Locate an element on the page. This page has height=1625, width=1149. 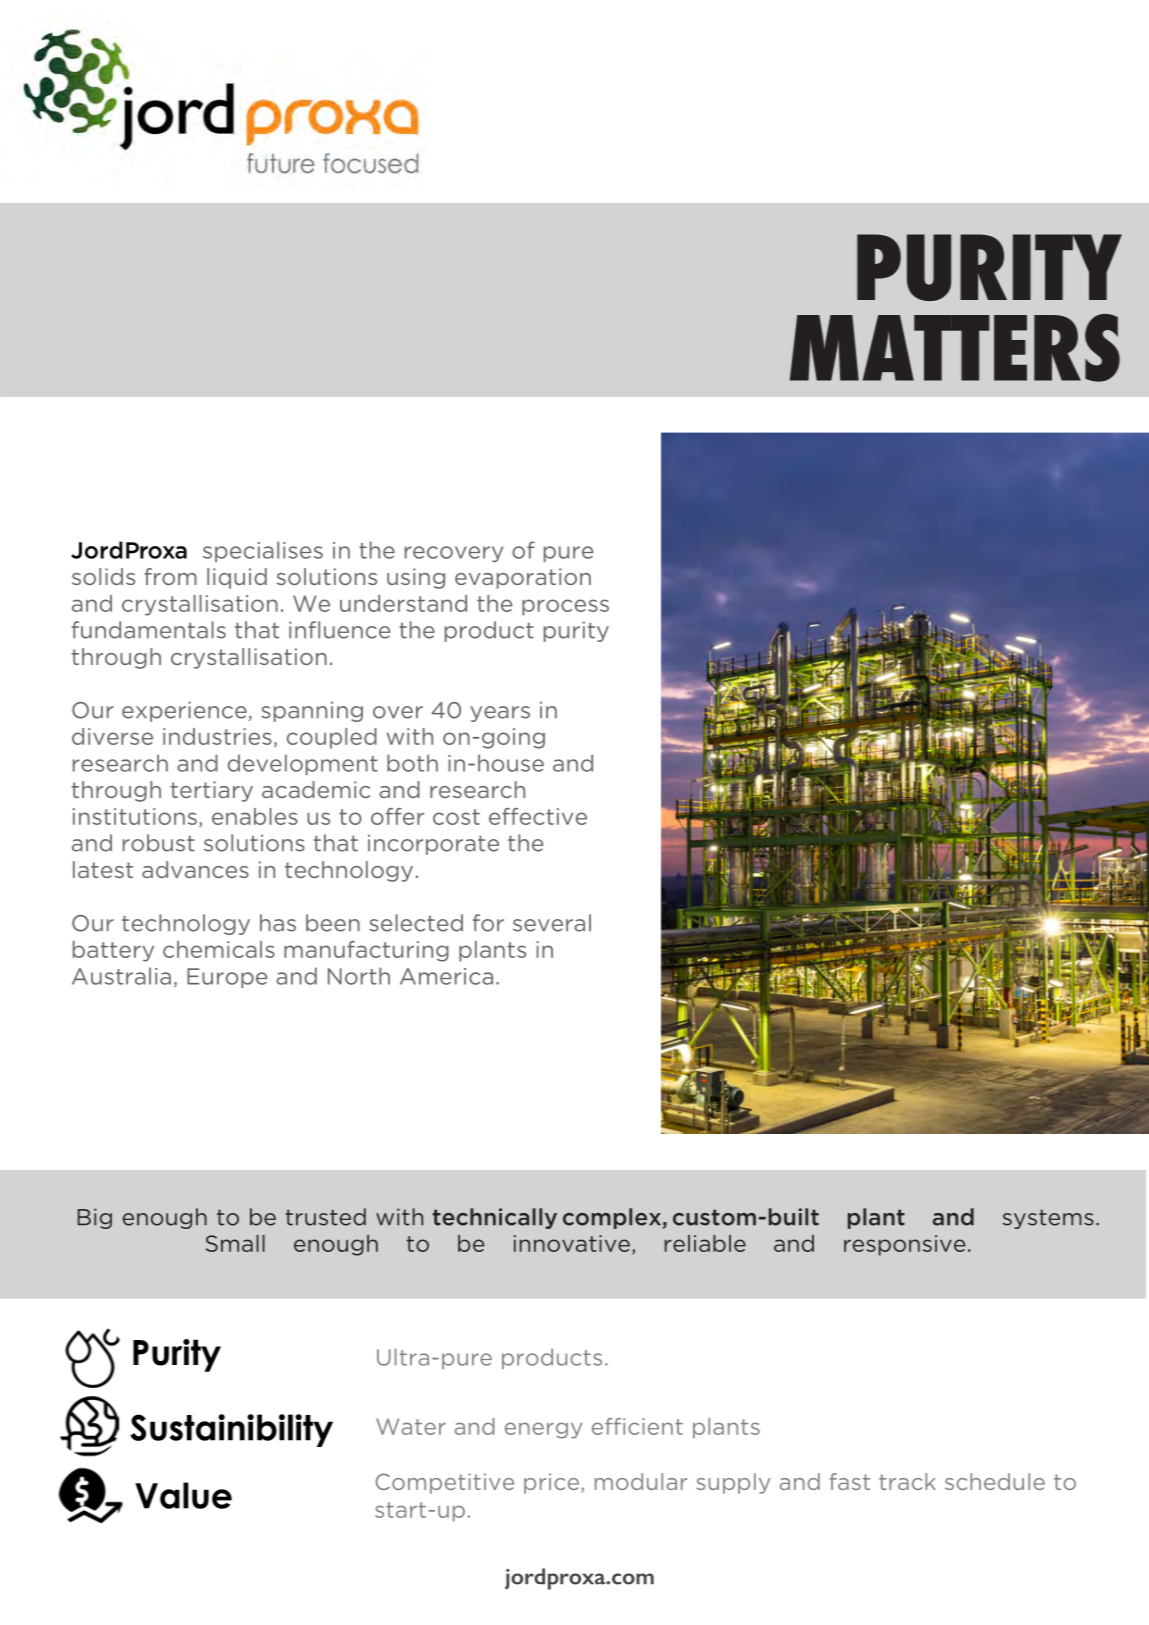
Small is located at coordinates (235, 1243).
